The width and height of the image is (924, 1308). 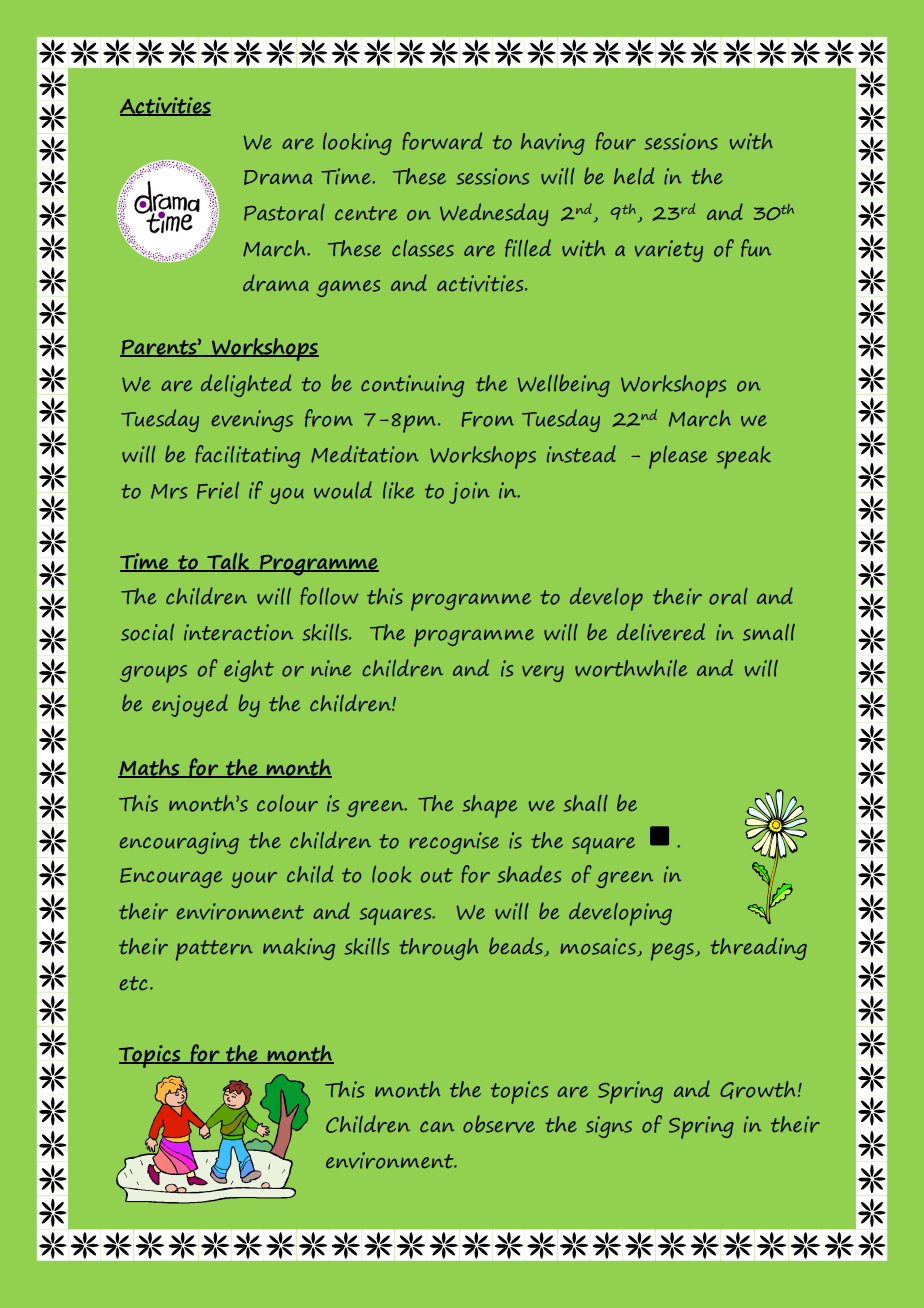 I want to click on centre, so click(x=366, y=213).
